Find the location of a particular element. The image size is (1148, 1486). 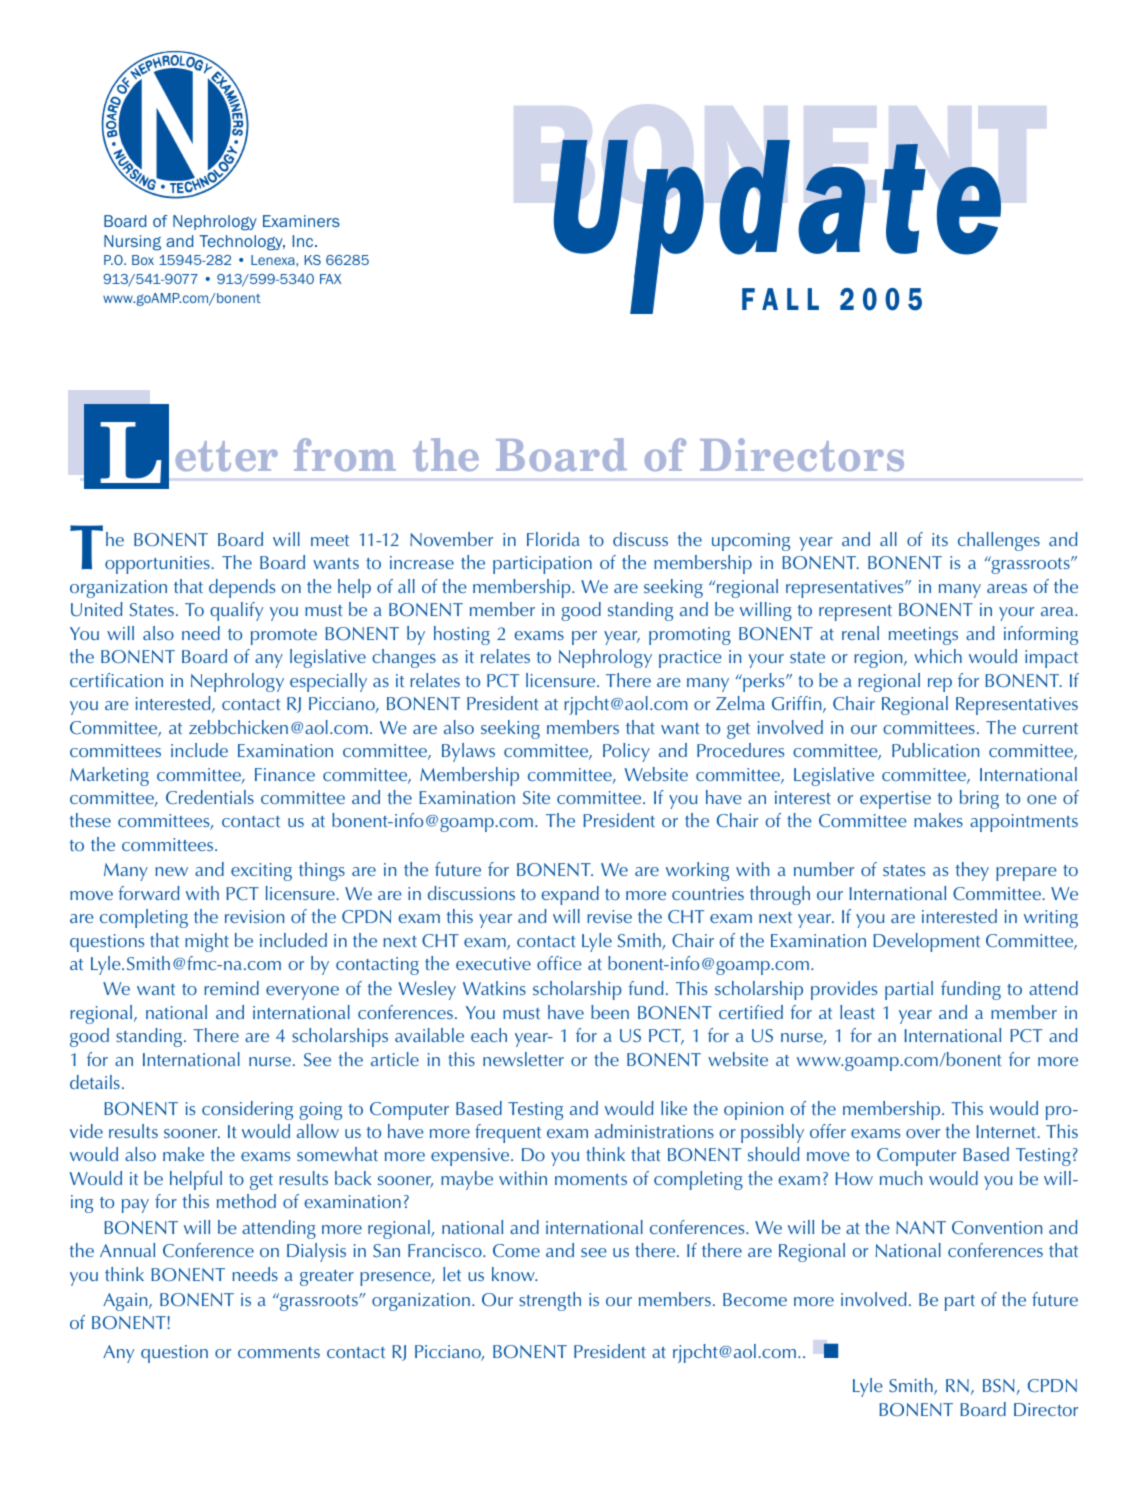

Technology is located at coordinates (242, 243).
